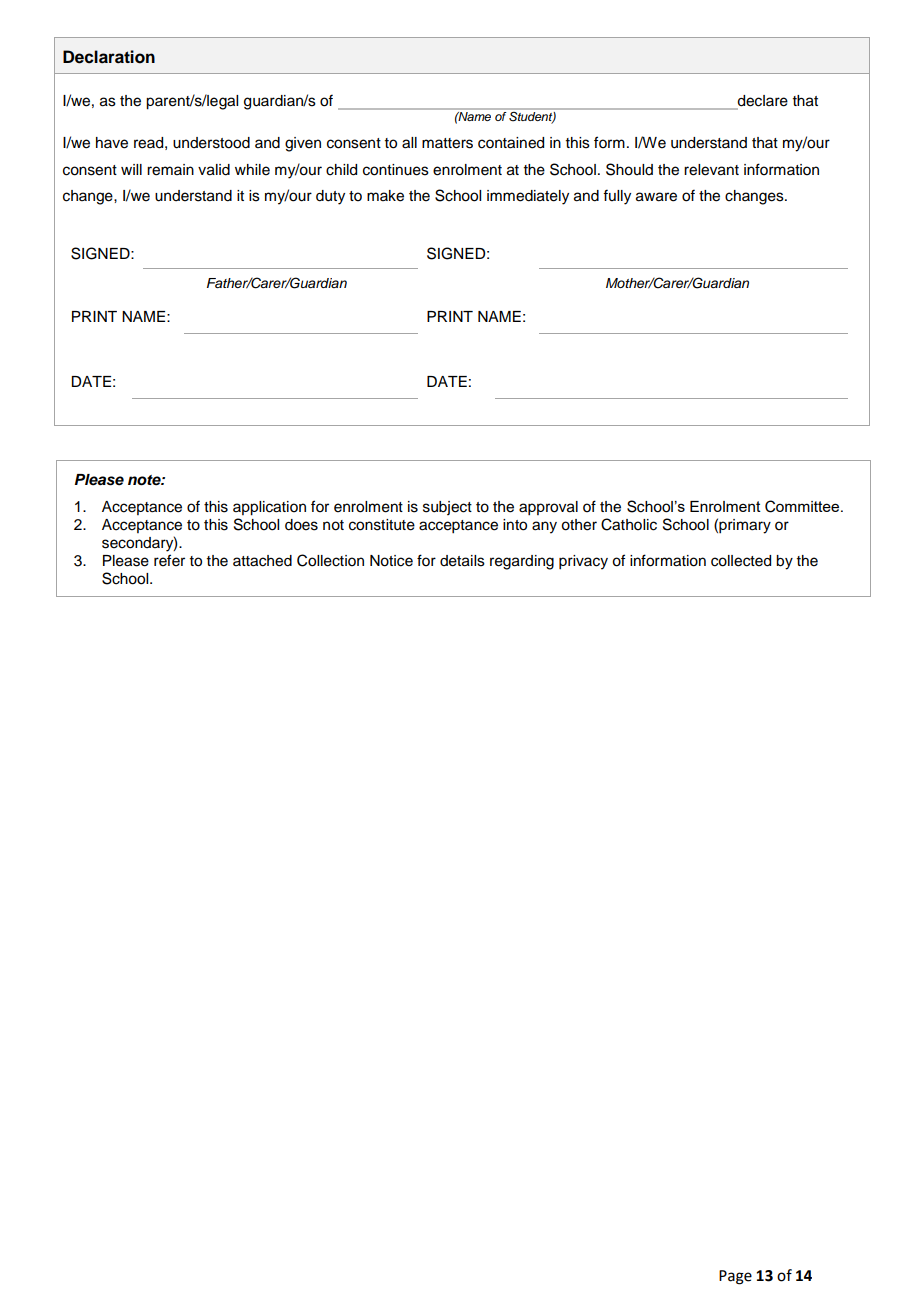 The height and width of the image is (1308, 924). Describe the element at coordinates (211, 143) in the image. I see `understood` at that location.
